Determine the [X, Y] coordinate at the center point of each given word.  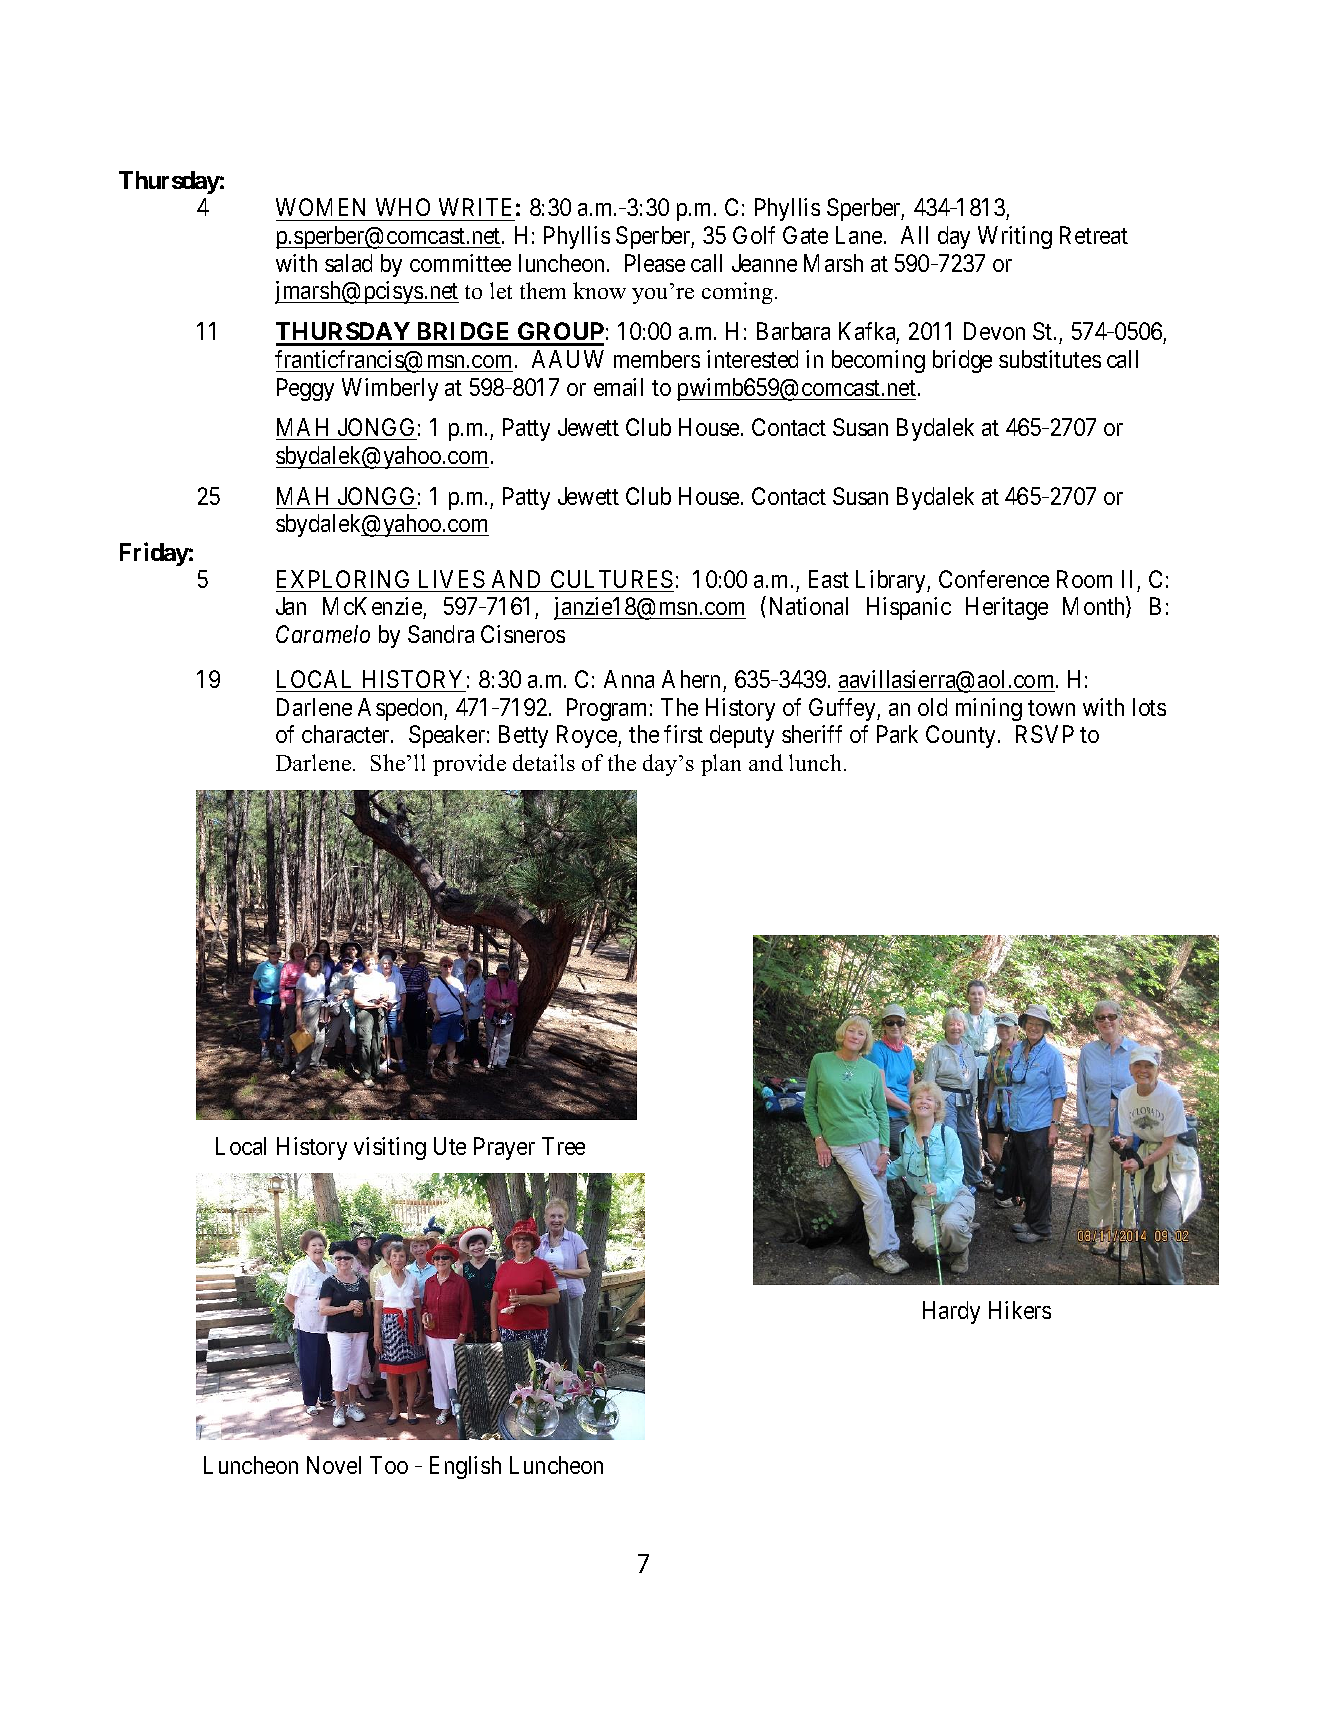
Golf [754, 235]
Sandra [441, 634]
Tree [563, 1146]
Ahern [691, 679]
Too [389, 1465]
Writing [1015, 237]
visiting [390, 1148]
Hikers [1020, 1310]
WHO [403, 207]
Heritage [1007, 608]
